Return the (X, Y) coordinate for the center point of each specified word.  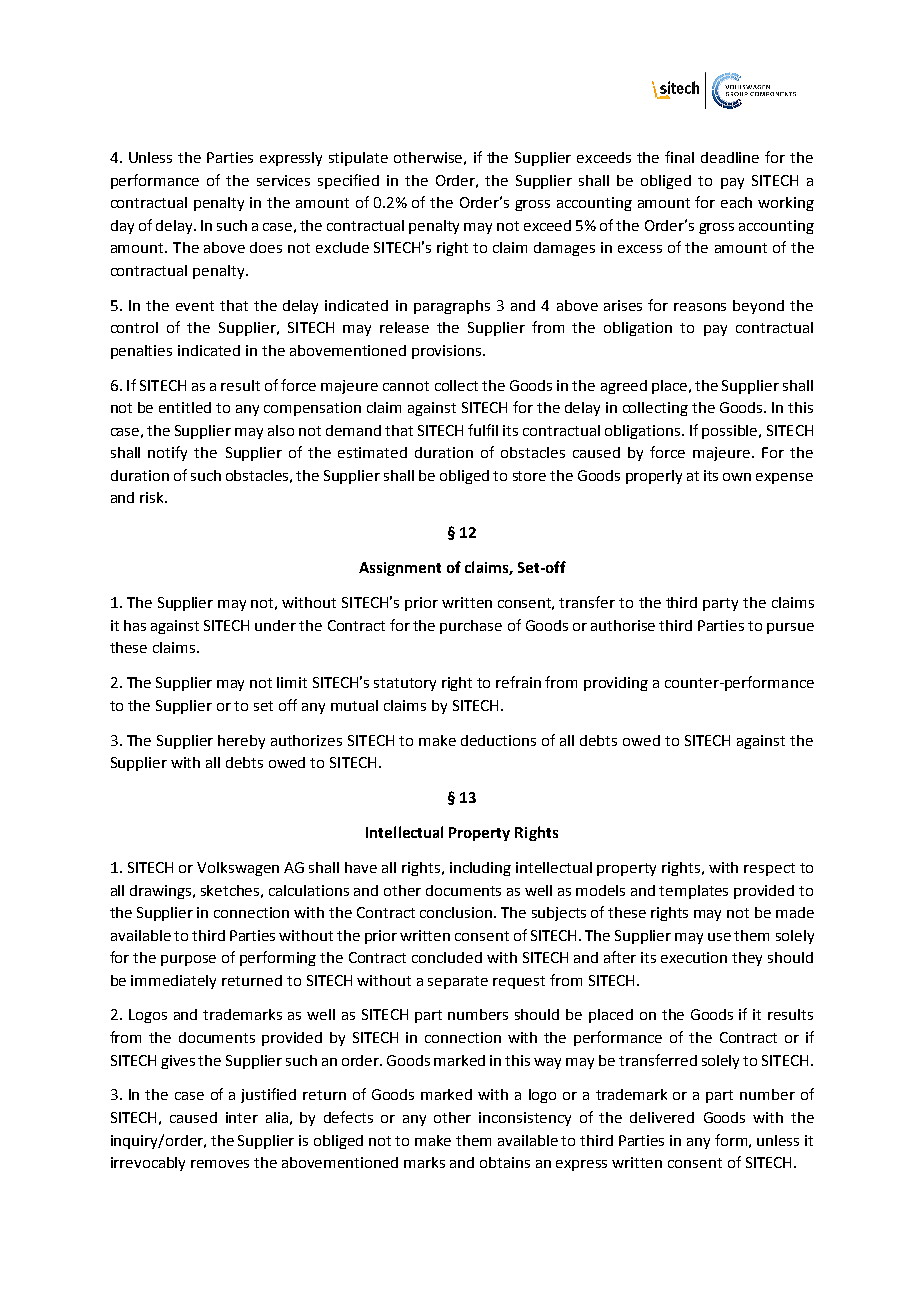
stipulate (358, 159)
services (283, 180)
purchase (471, 627)
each (736, 202)
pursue (790, 628)
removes (220, 1164)
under (275, 625)
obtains (505, 1162)
